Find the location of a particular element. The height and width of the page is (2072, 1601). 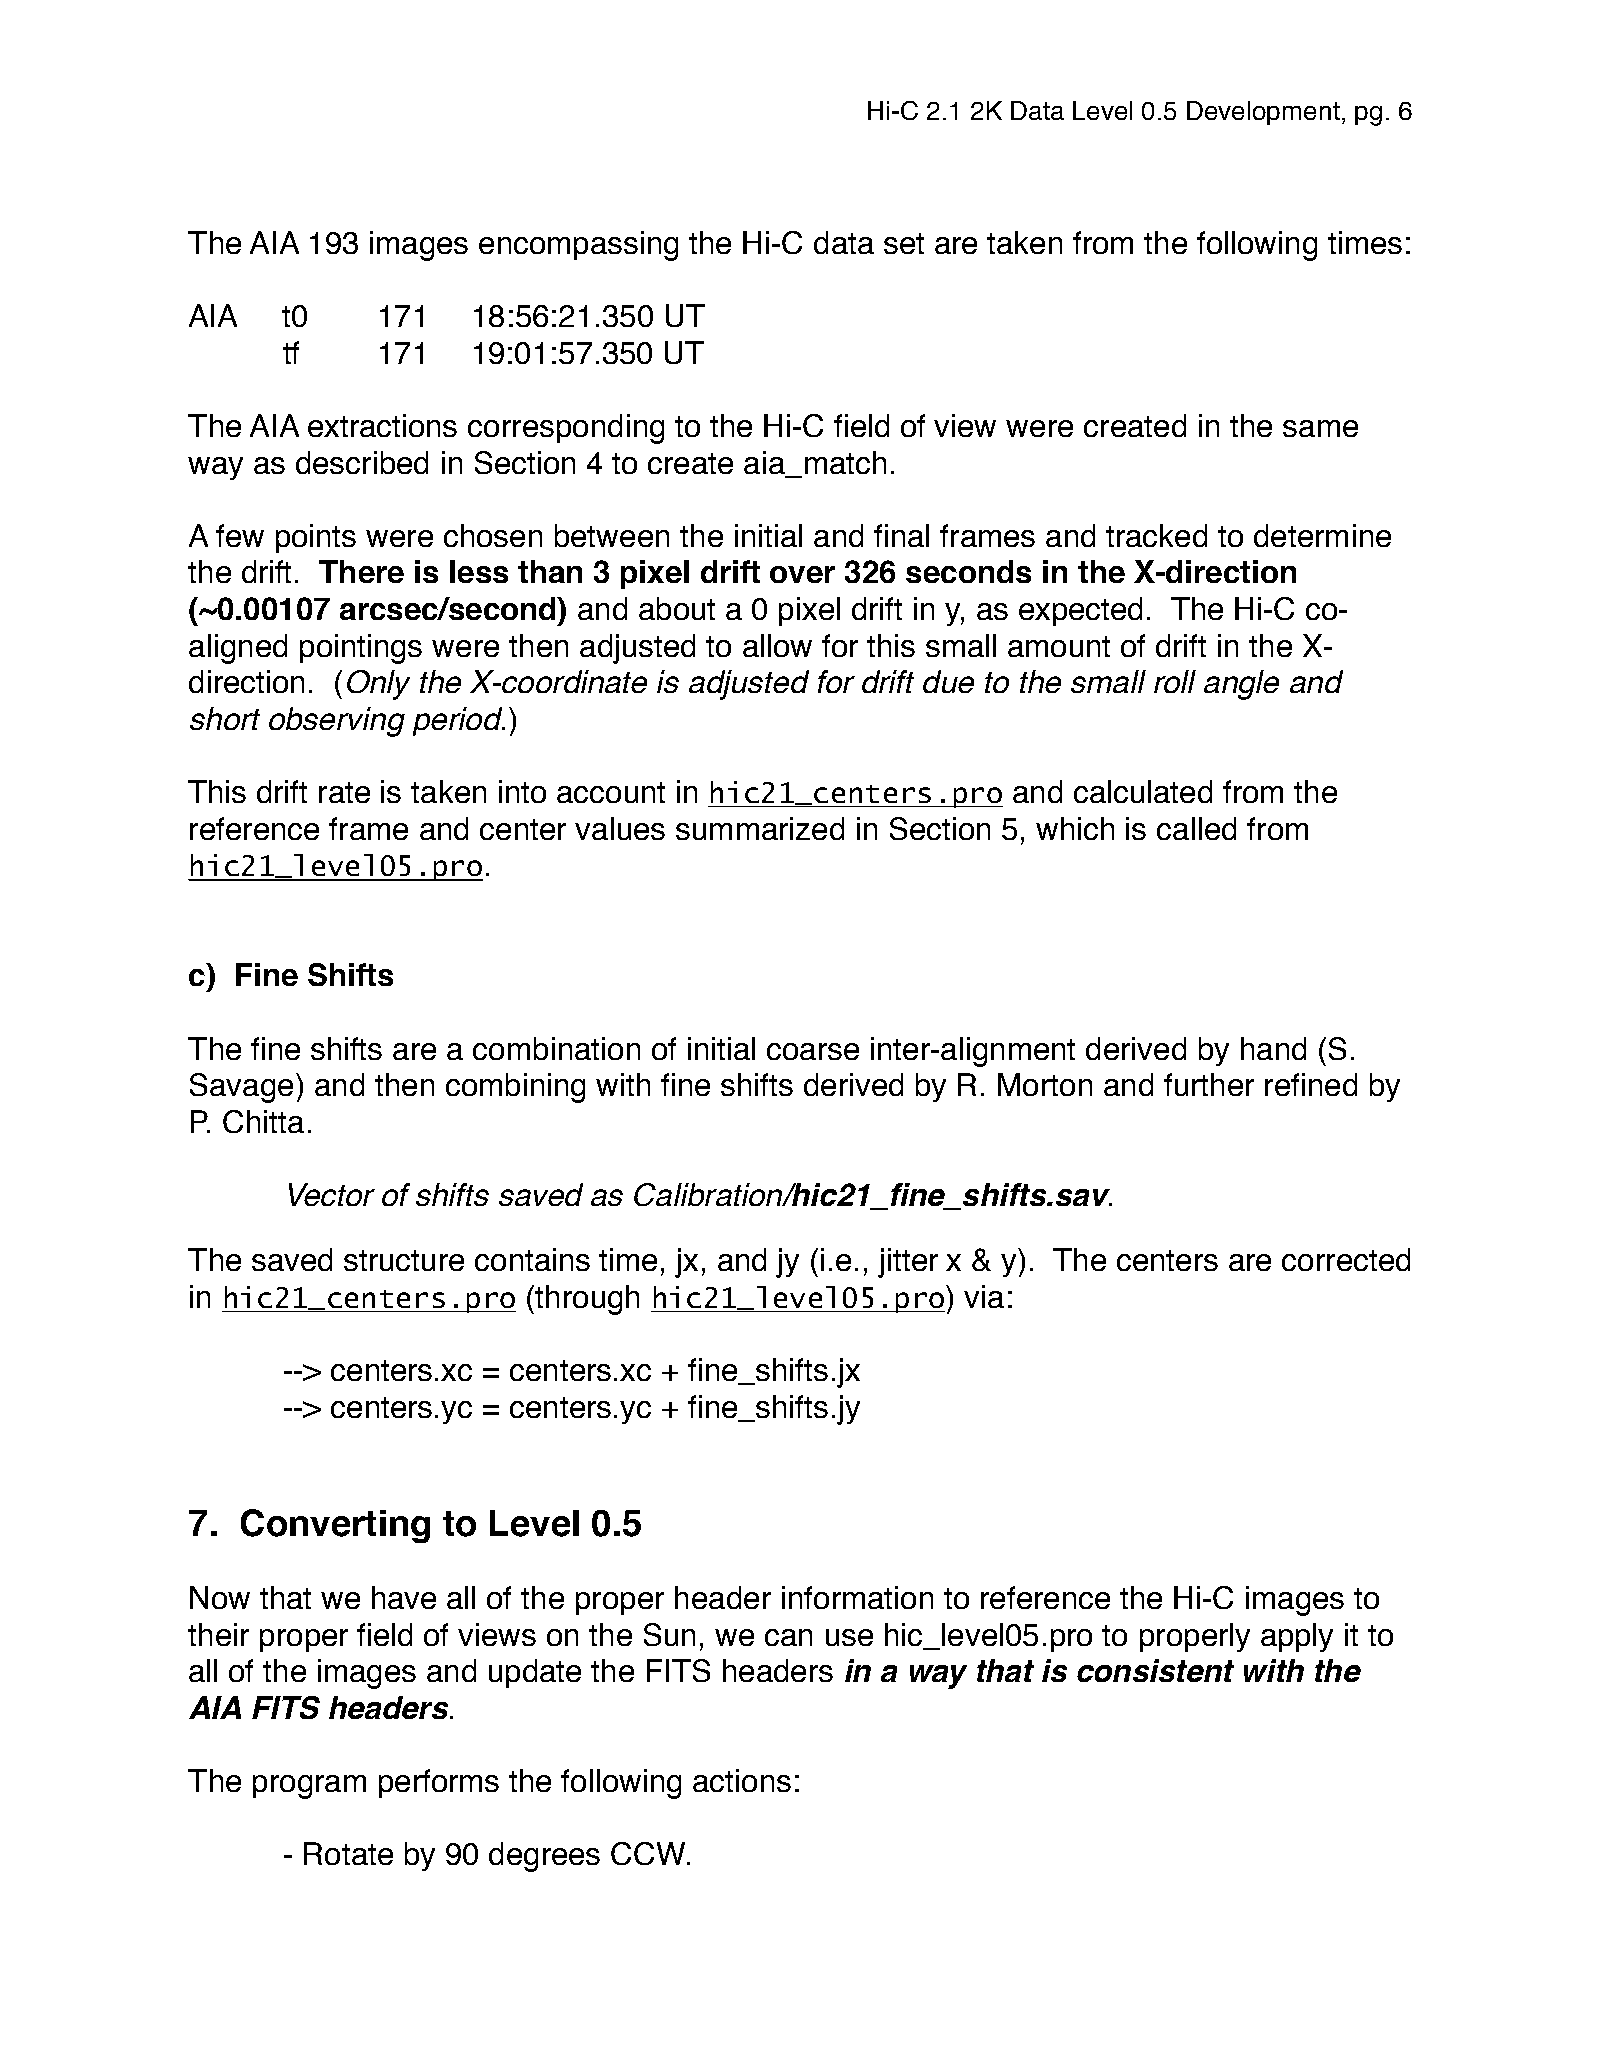

jitter is located at coordinates (908, 1263).
